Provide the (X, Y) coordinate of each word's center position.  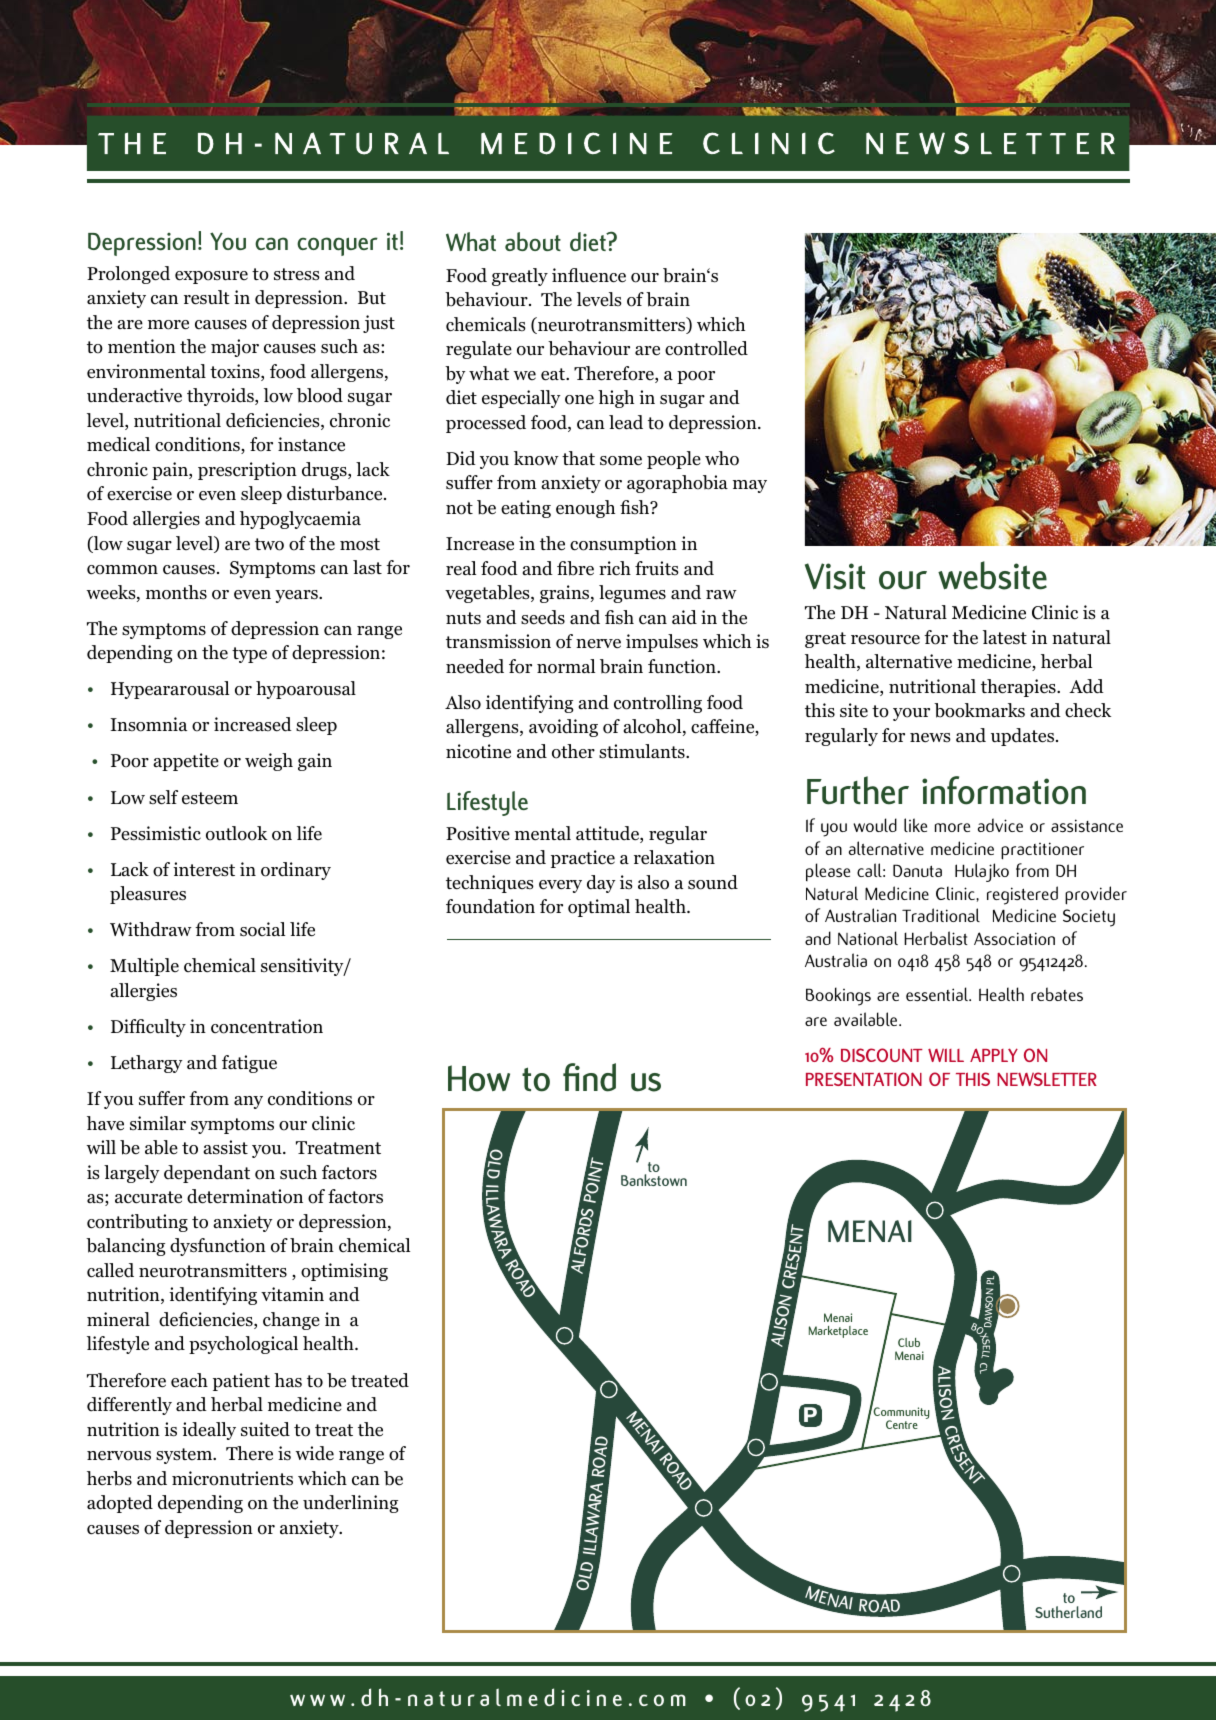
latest (1005, 637)
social (262, 929)
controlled (706, 348)
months (176, 592)
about (533, 241)
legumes (632, 594)
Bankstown (654, 1180)
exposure (211, 277)
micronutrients (232, 1478)
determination (245, 1196)
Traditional (941, 915)
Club (909, 1342)
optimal (599, 908)
